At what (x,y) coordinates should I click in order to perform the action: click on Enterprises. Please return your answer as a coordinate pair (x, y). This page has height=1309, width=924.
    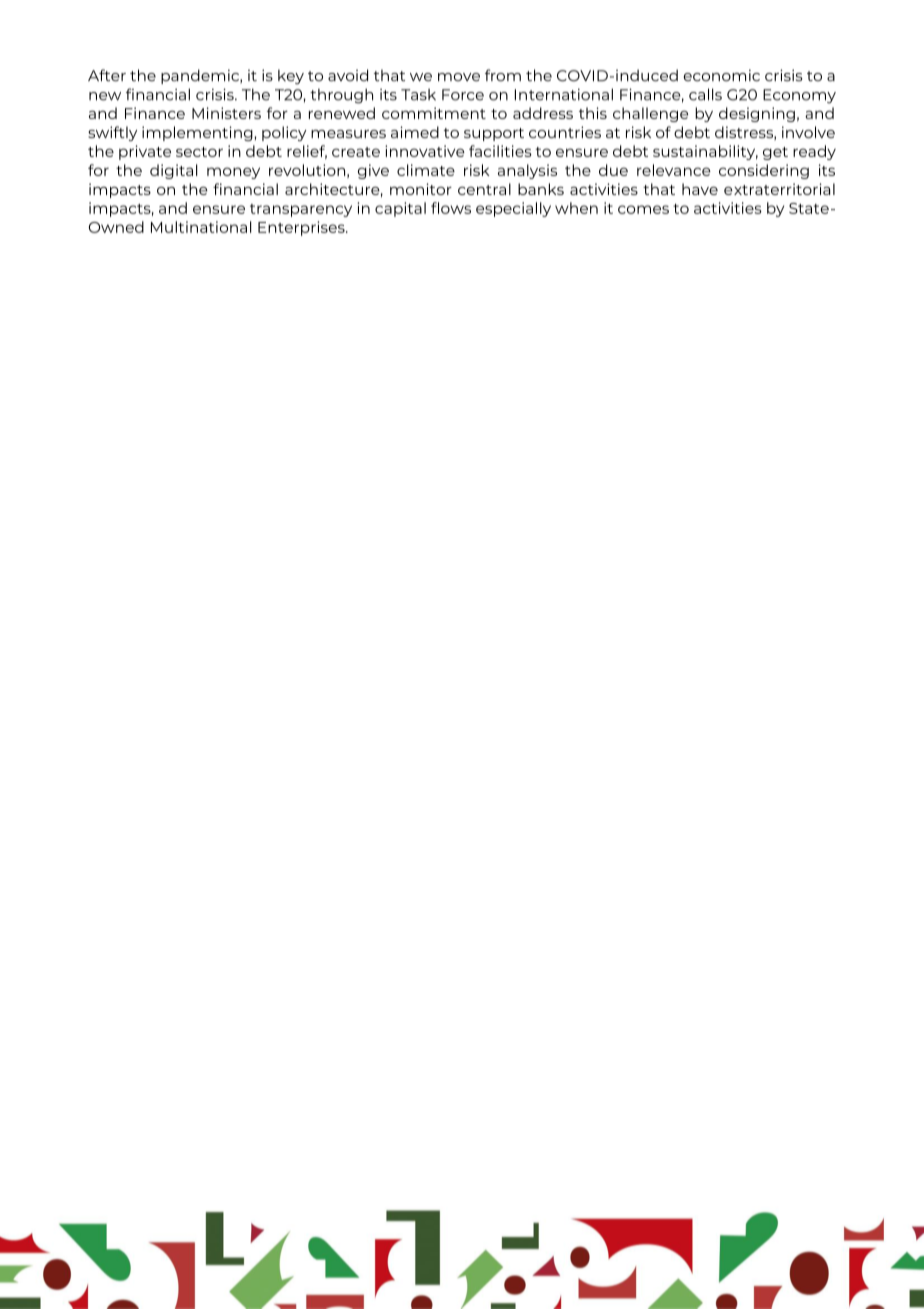
    Looking at the image, I should click on (302, 228).
